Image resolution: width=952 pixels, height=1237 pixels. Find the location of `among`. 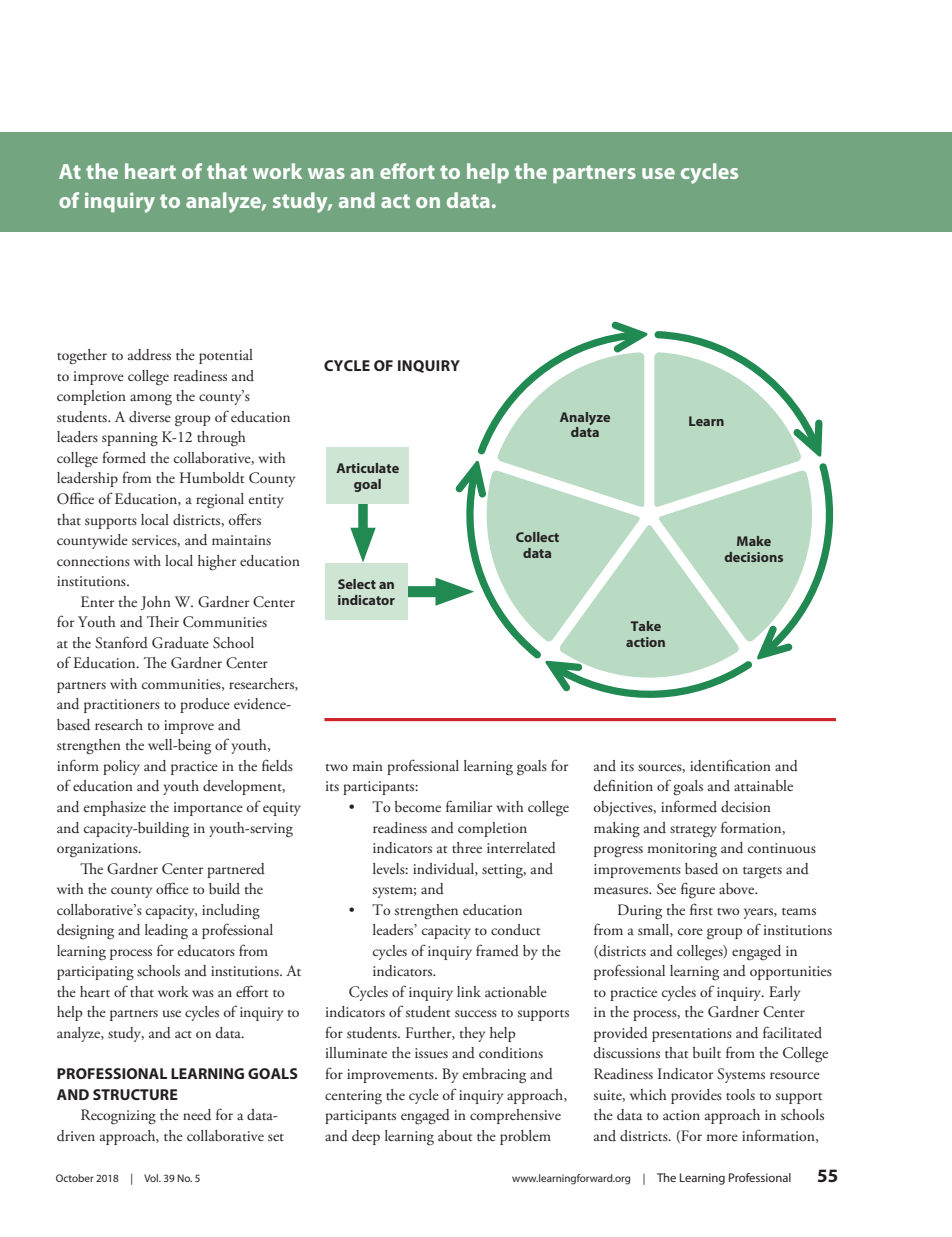

among is located at coordinates (151, 400).
